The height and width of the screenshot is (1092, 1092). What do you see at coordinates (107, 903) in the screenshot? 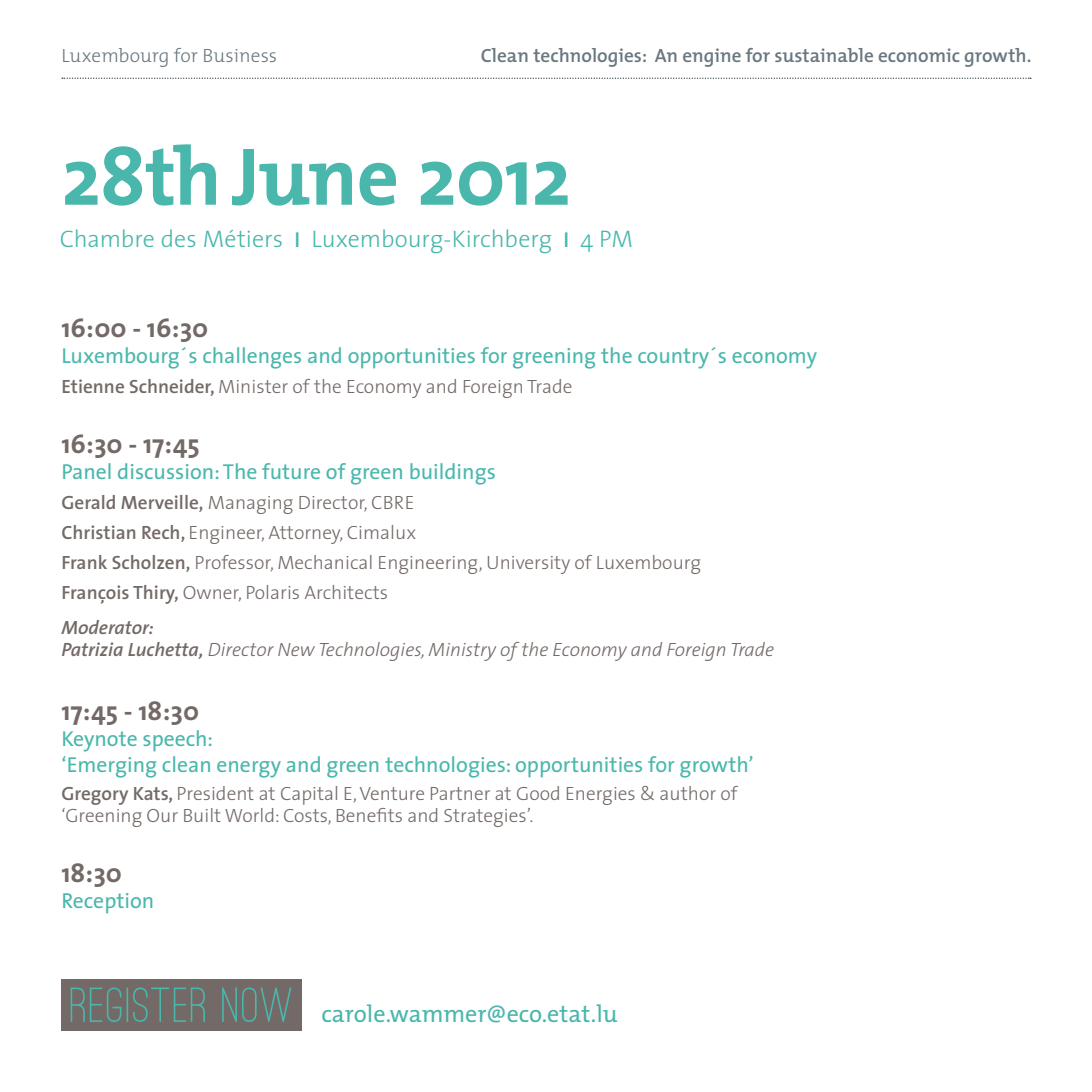
I see `Reception` at bounding box center [107, 903].
